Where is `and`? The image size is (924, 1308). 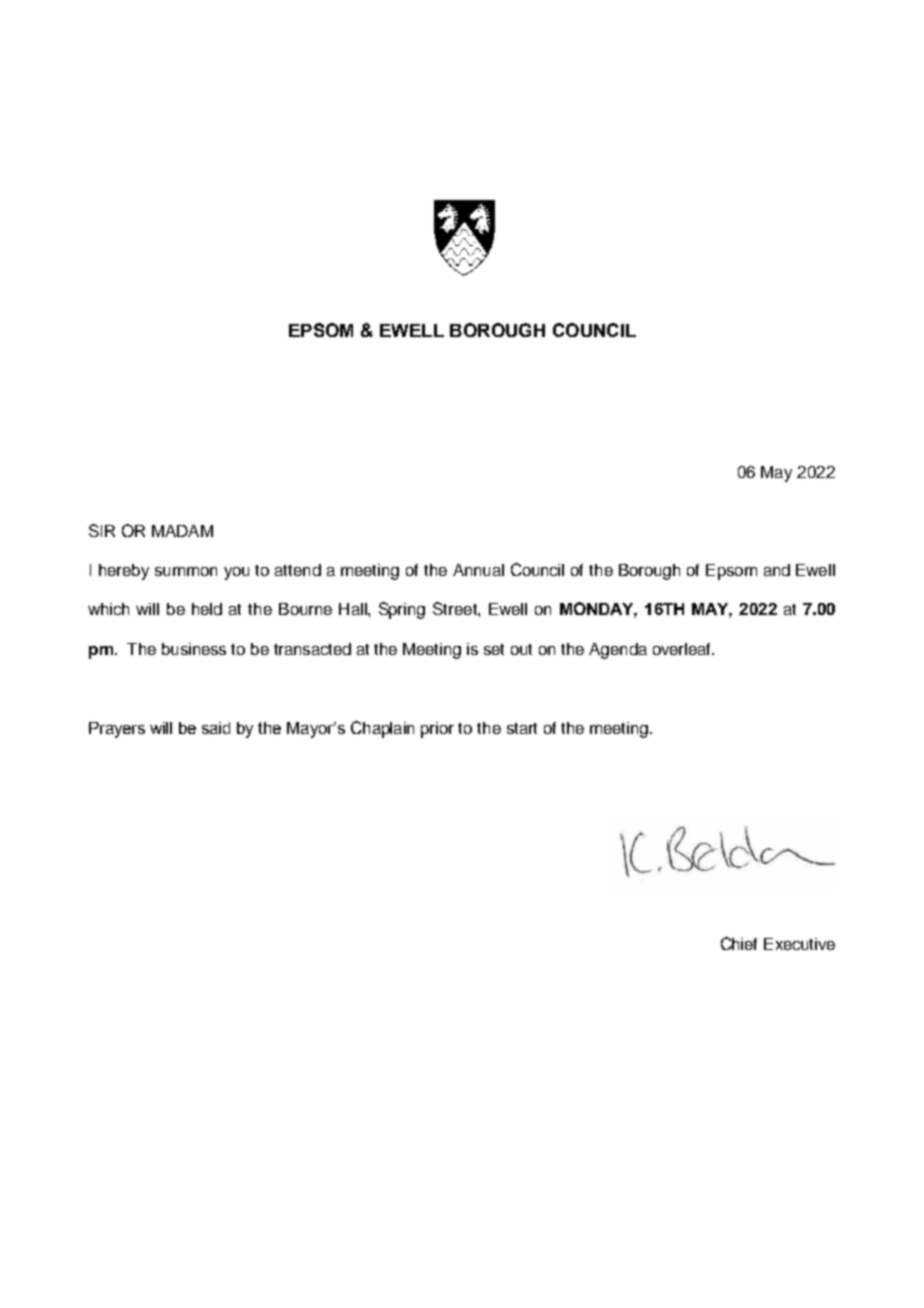 and is located at coordinates (777, 570).
